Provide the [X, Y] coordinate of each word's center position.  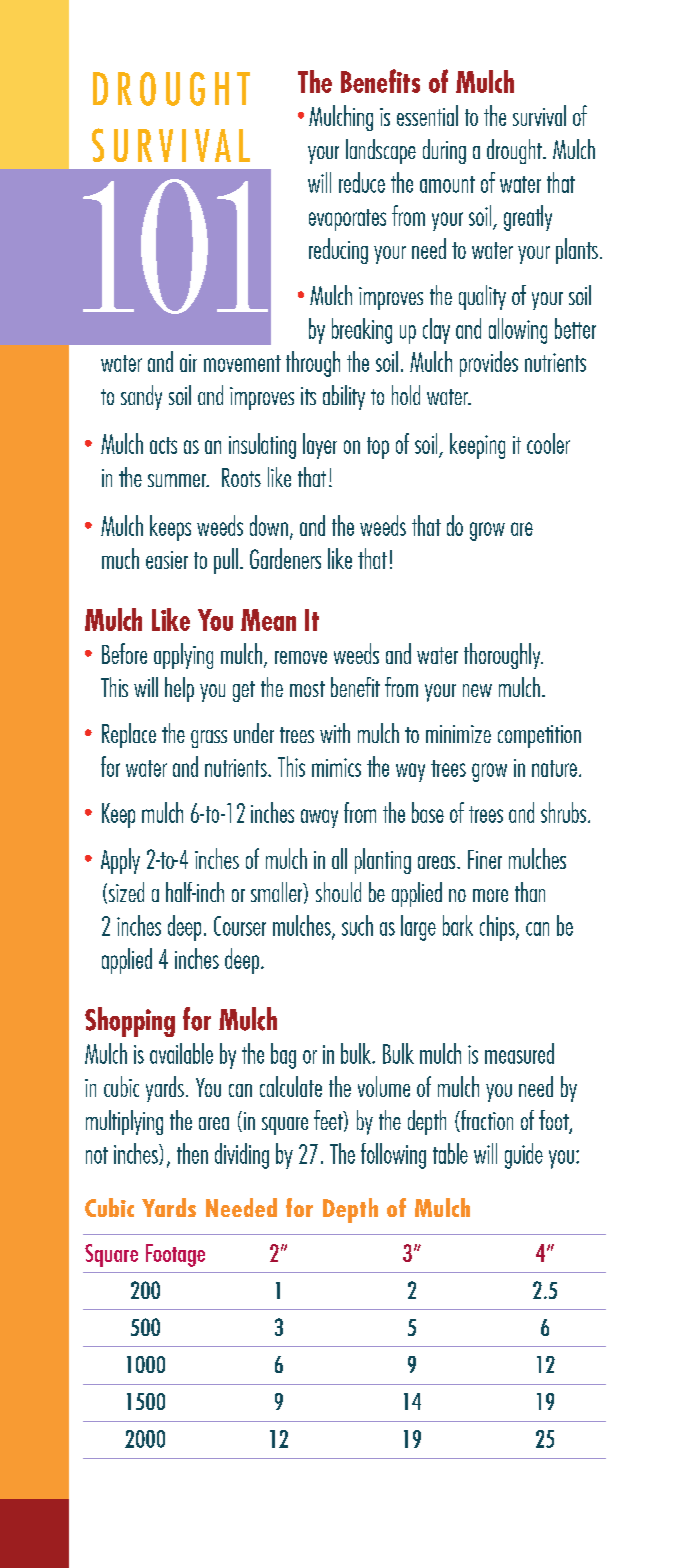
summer [178, 480]
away [319, 818]
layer [320, 446]
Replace [129, 735]
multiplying [124, 1122]
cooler [548, 443]
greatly [528, 218]
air [188, 363]
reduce [362, 182]
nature [554, 768]
